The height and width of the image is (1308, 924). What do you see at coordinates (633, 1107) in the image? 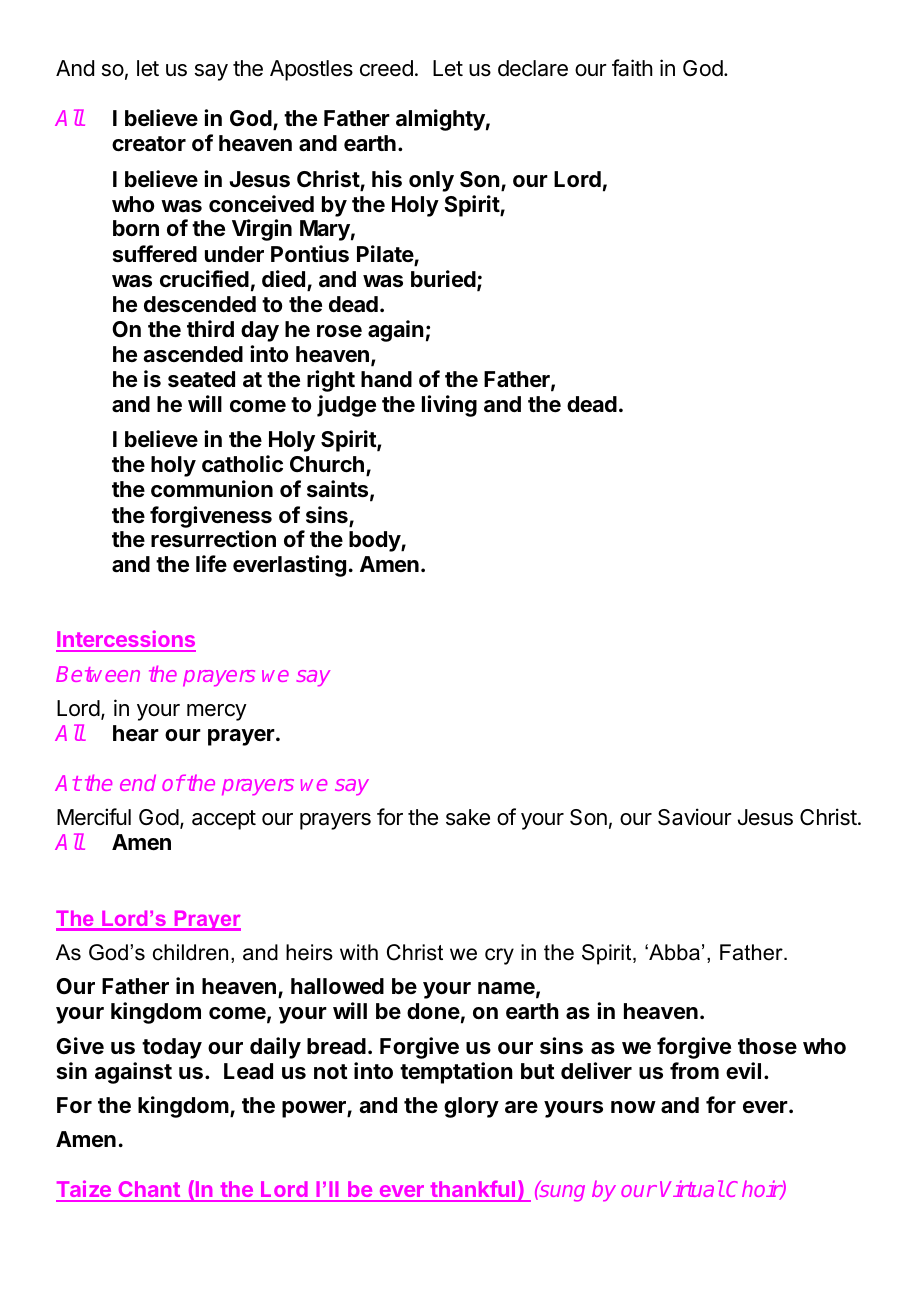
I see `now` at bounding box center [633, 1107].
